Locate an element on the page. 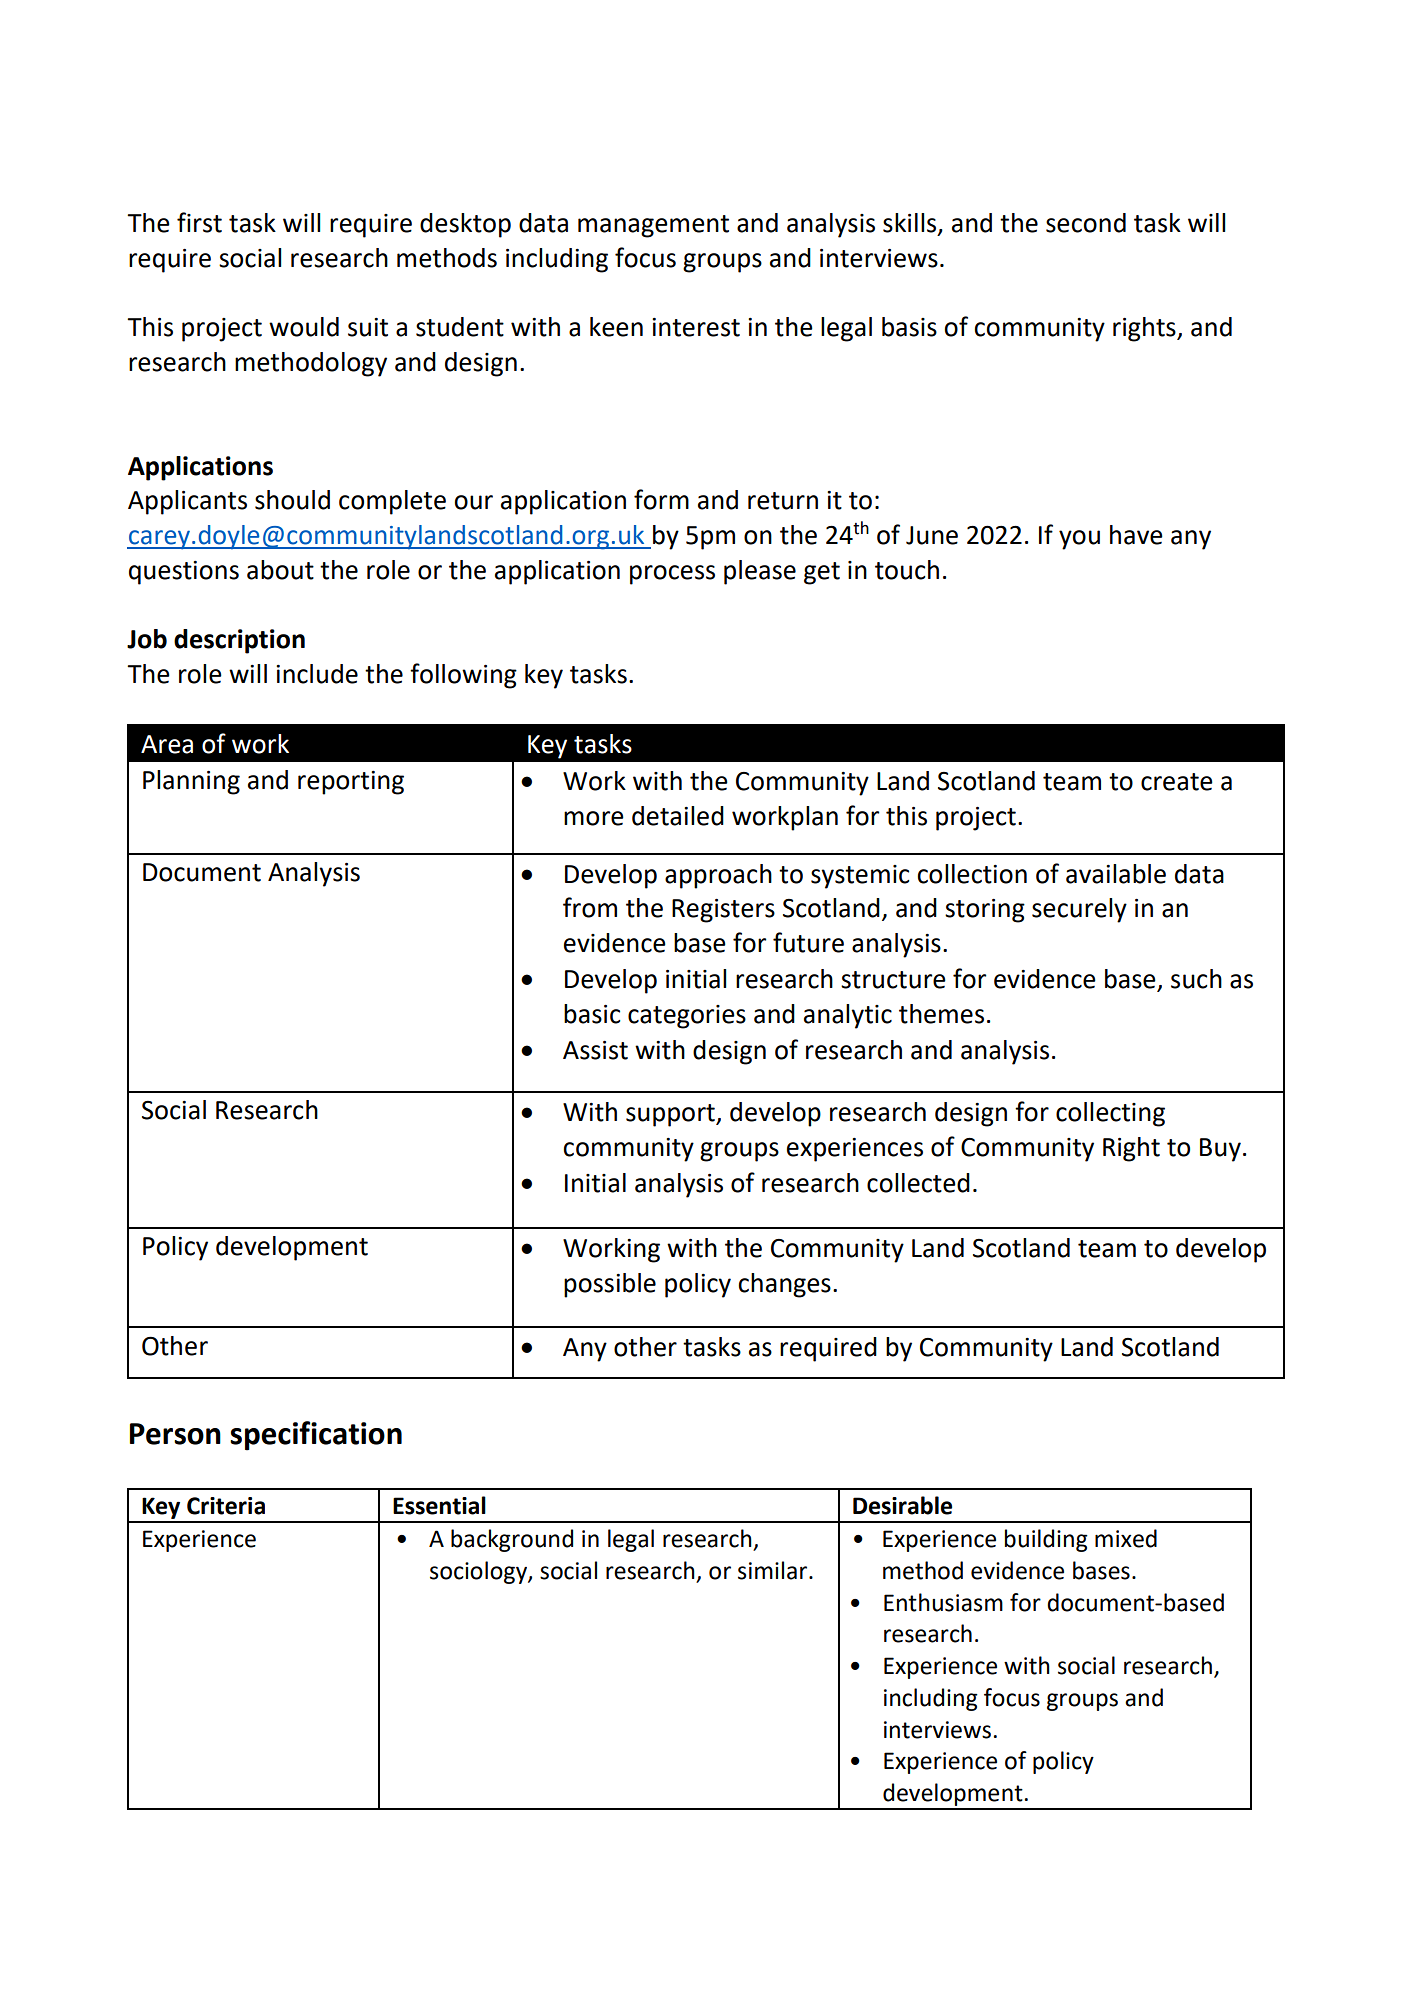 The image size is (1408, 1992). management is located at coordinates (653, 226).
